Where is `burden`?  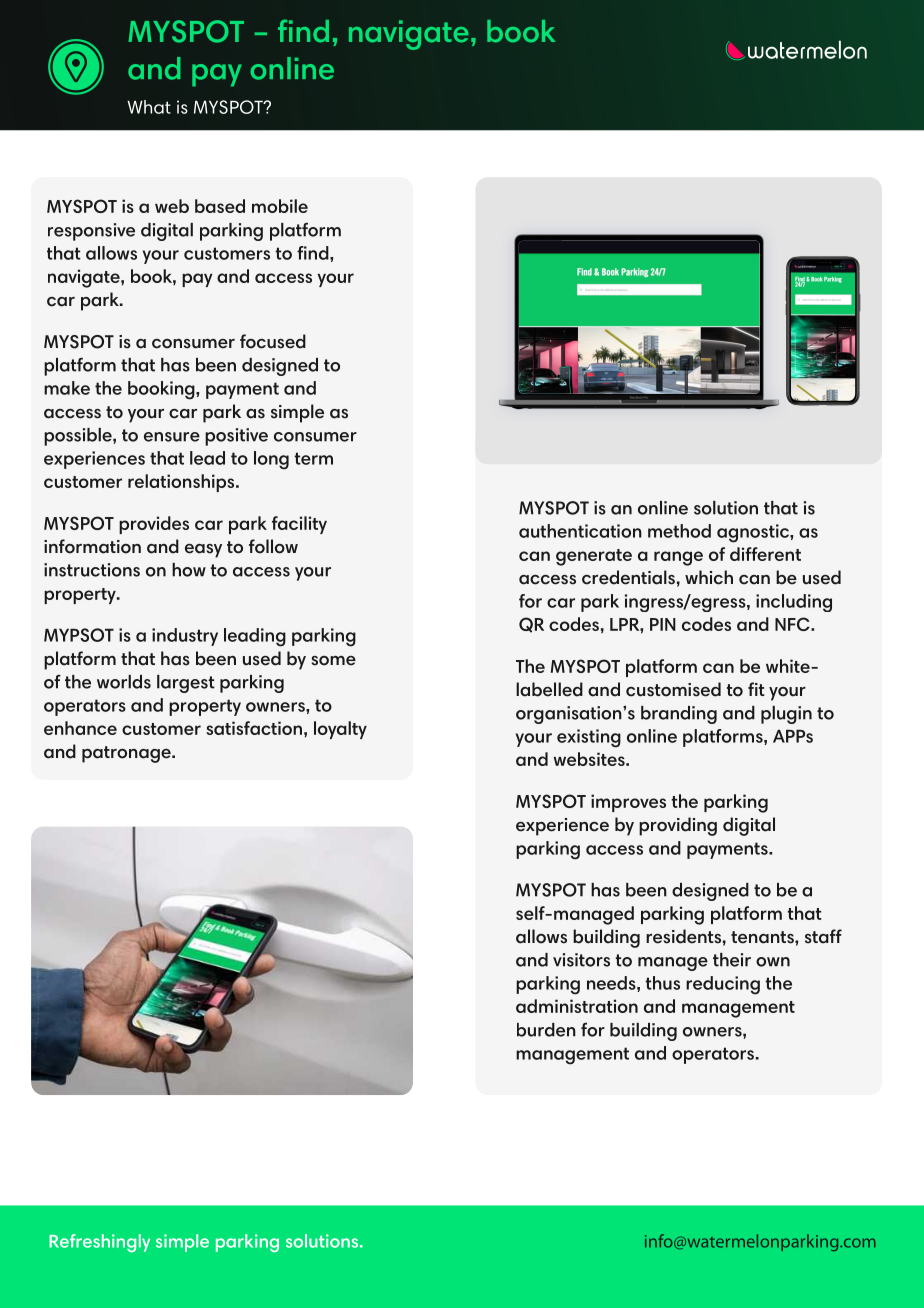
burden is located at coordinates (546, 1030).
